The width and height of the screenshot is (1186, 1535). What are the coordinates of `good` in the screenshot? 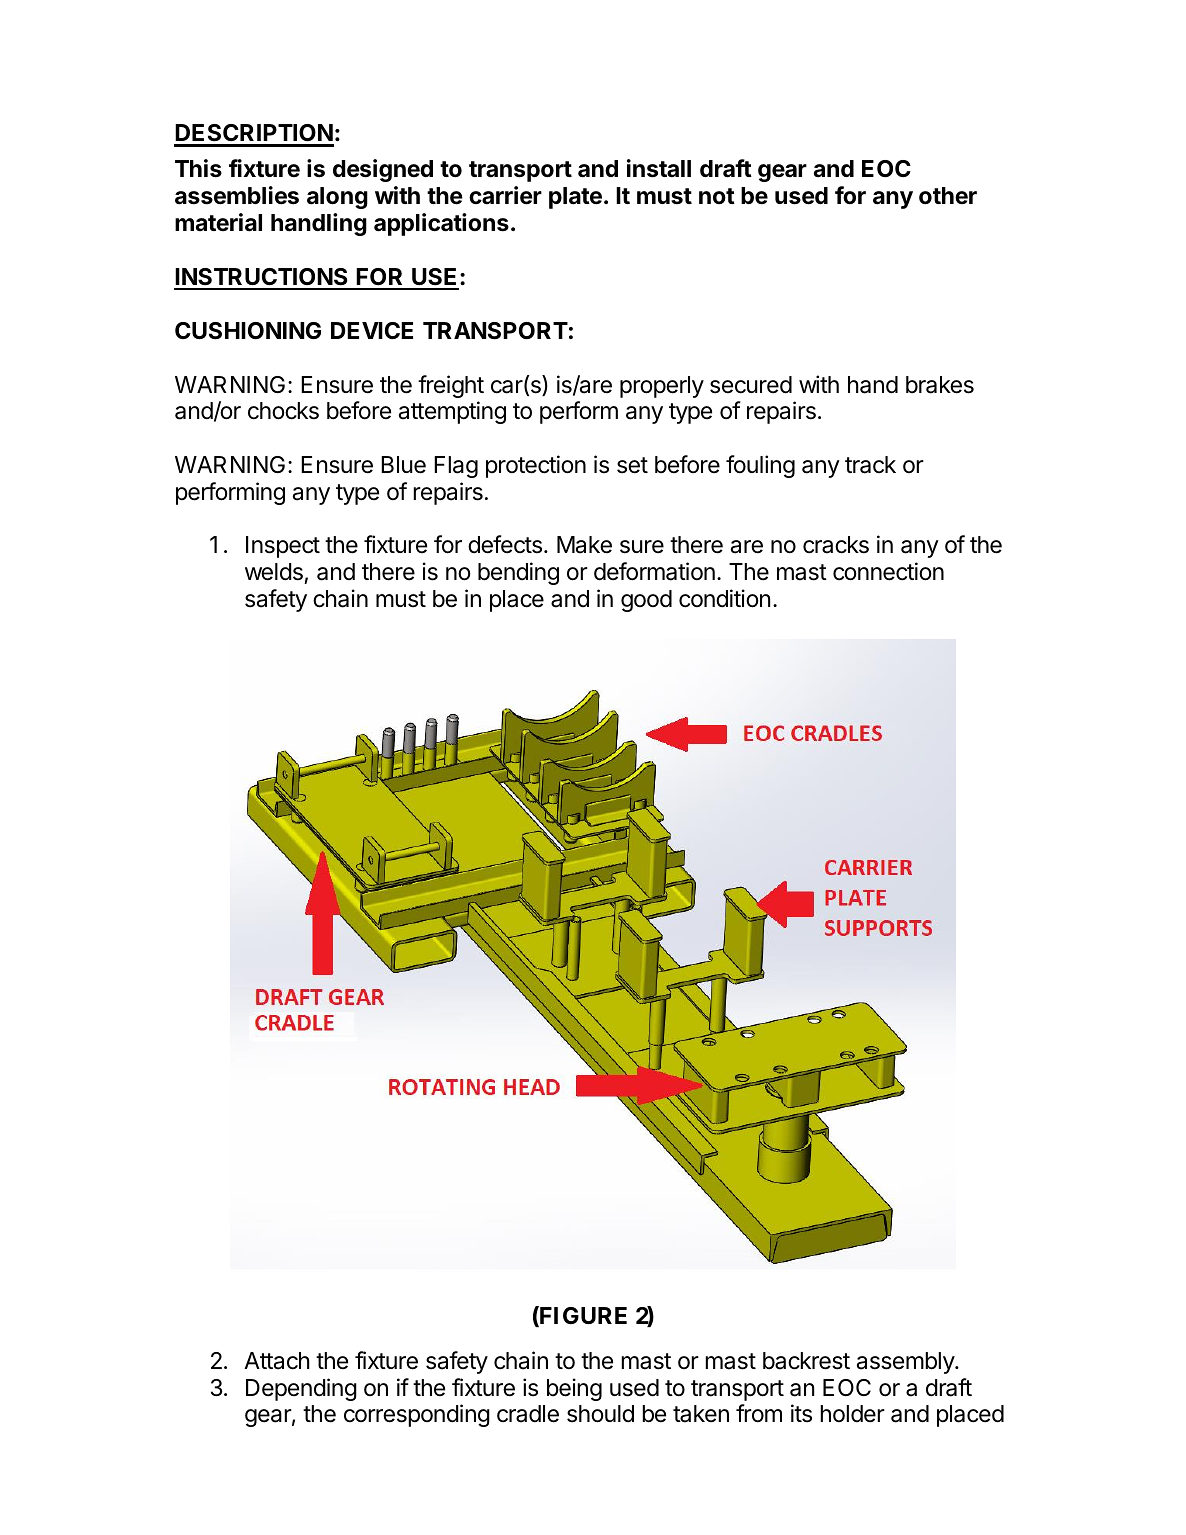 It's located at (646, 601).
